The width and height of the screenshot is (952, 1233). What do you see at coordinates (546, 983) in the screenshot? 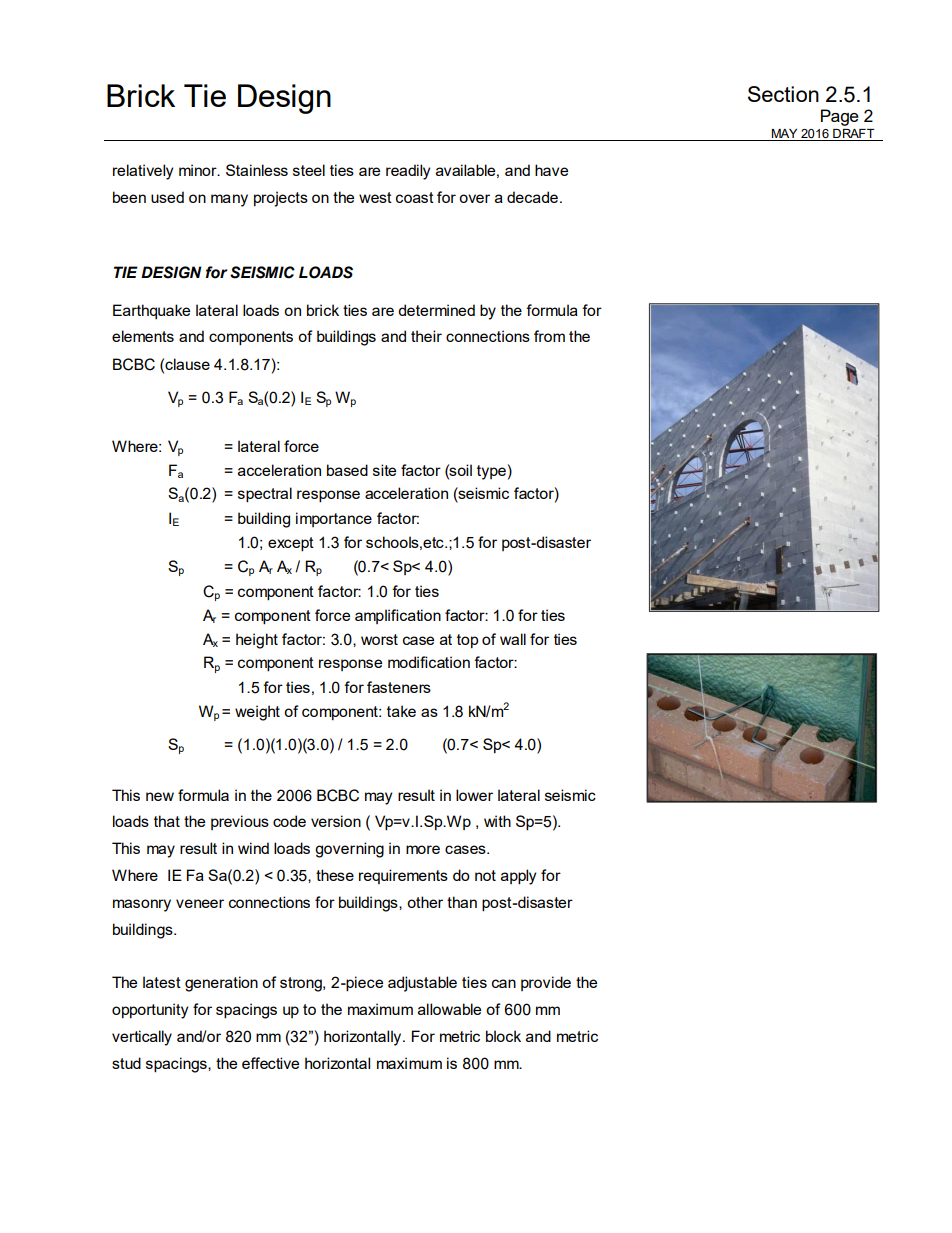
I see `provide` at bounding box center [546, 983].
